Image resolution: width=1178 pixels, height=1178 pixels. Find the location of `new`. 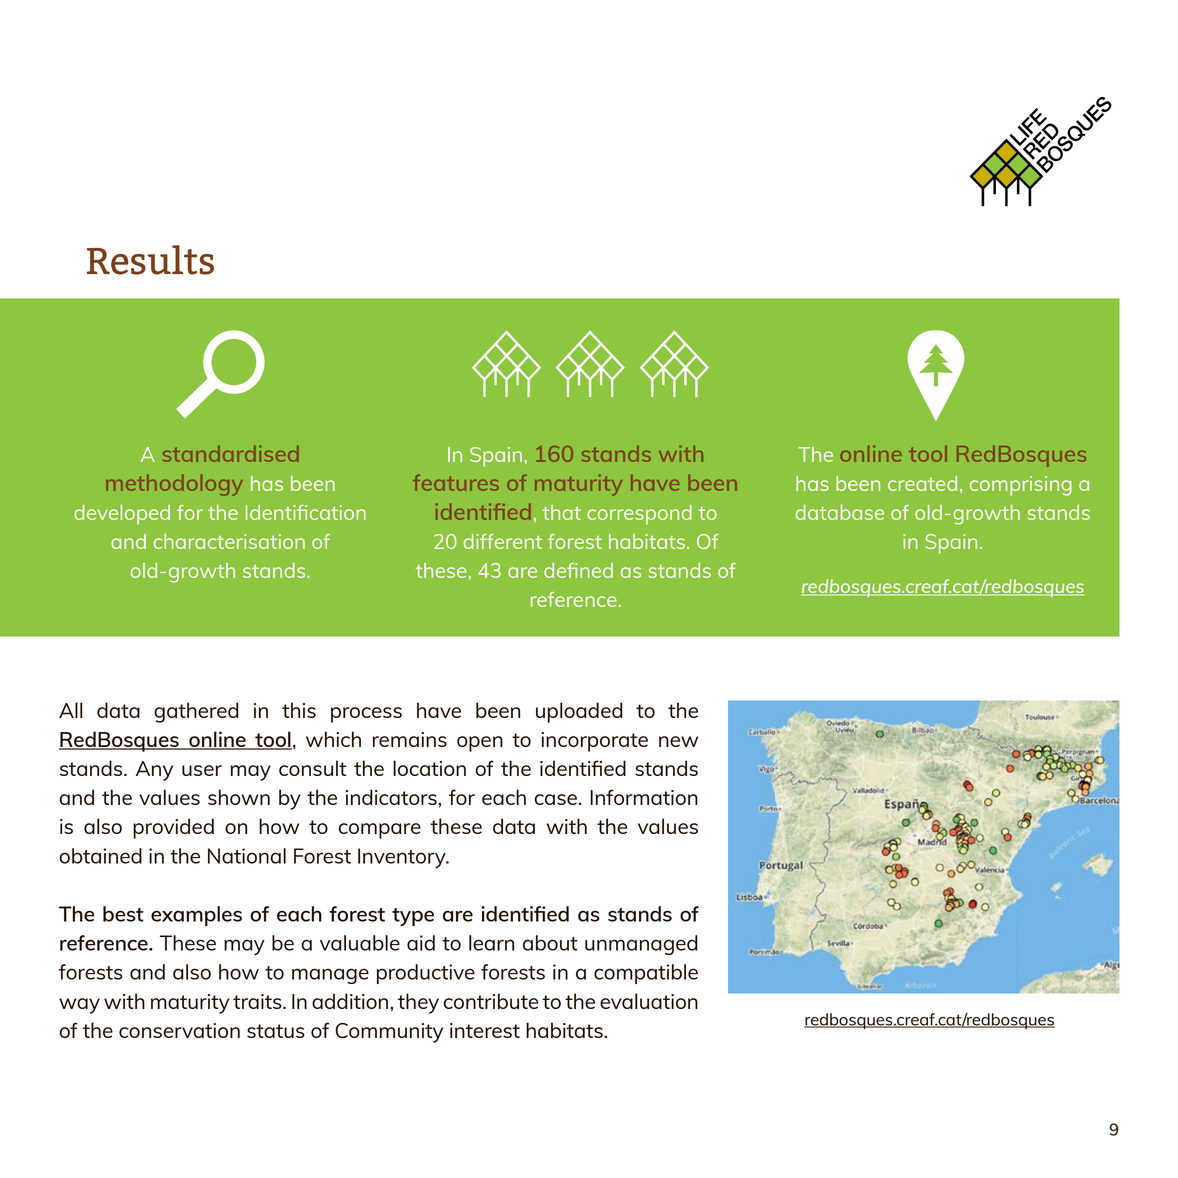

new is located at coordinates (678, 741).
